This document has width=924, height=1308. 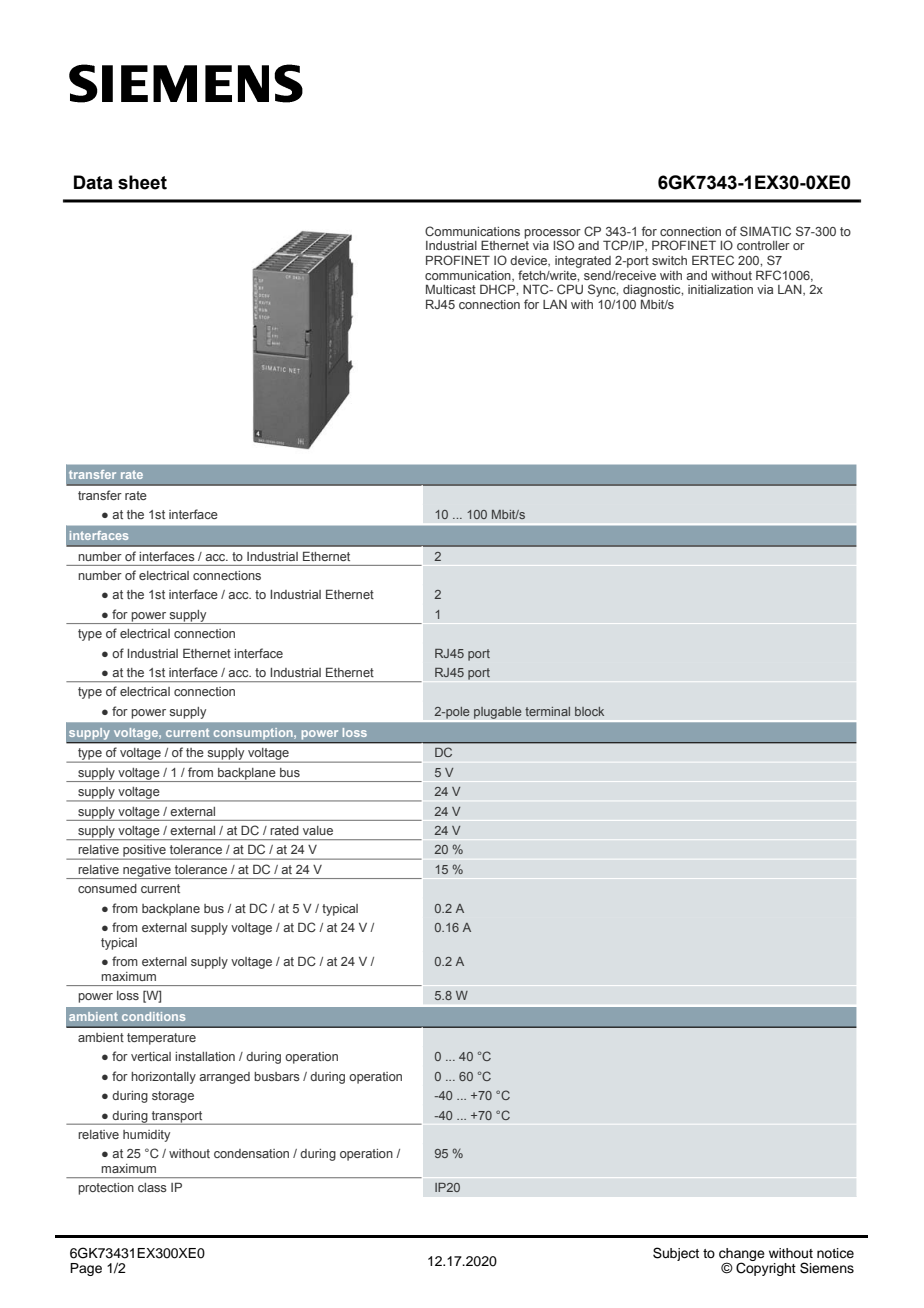 What do you see at coordinates (144, 852) in the document?
I see `positive` at bounding box center [144, 852].
